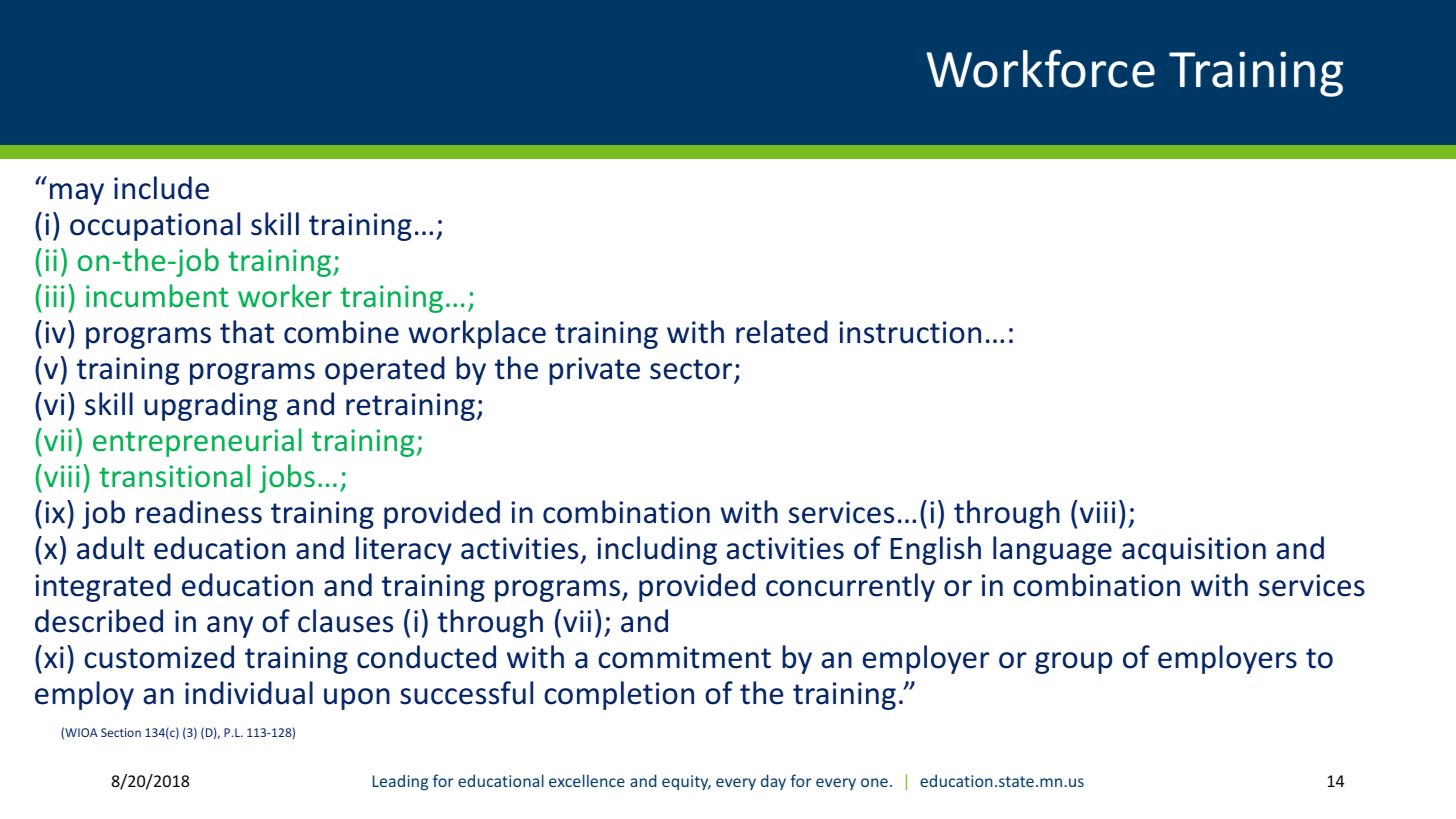 The width and height of the page is (1456, 819). I want to click on Workforce, so click(1040, 68).
